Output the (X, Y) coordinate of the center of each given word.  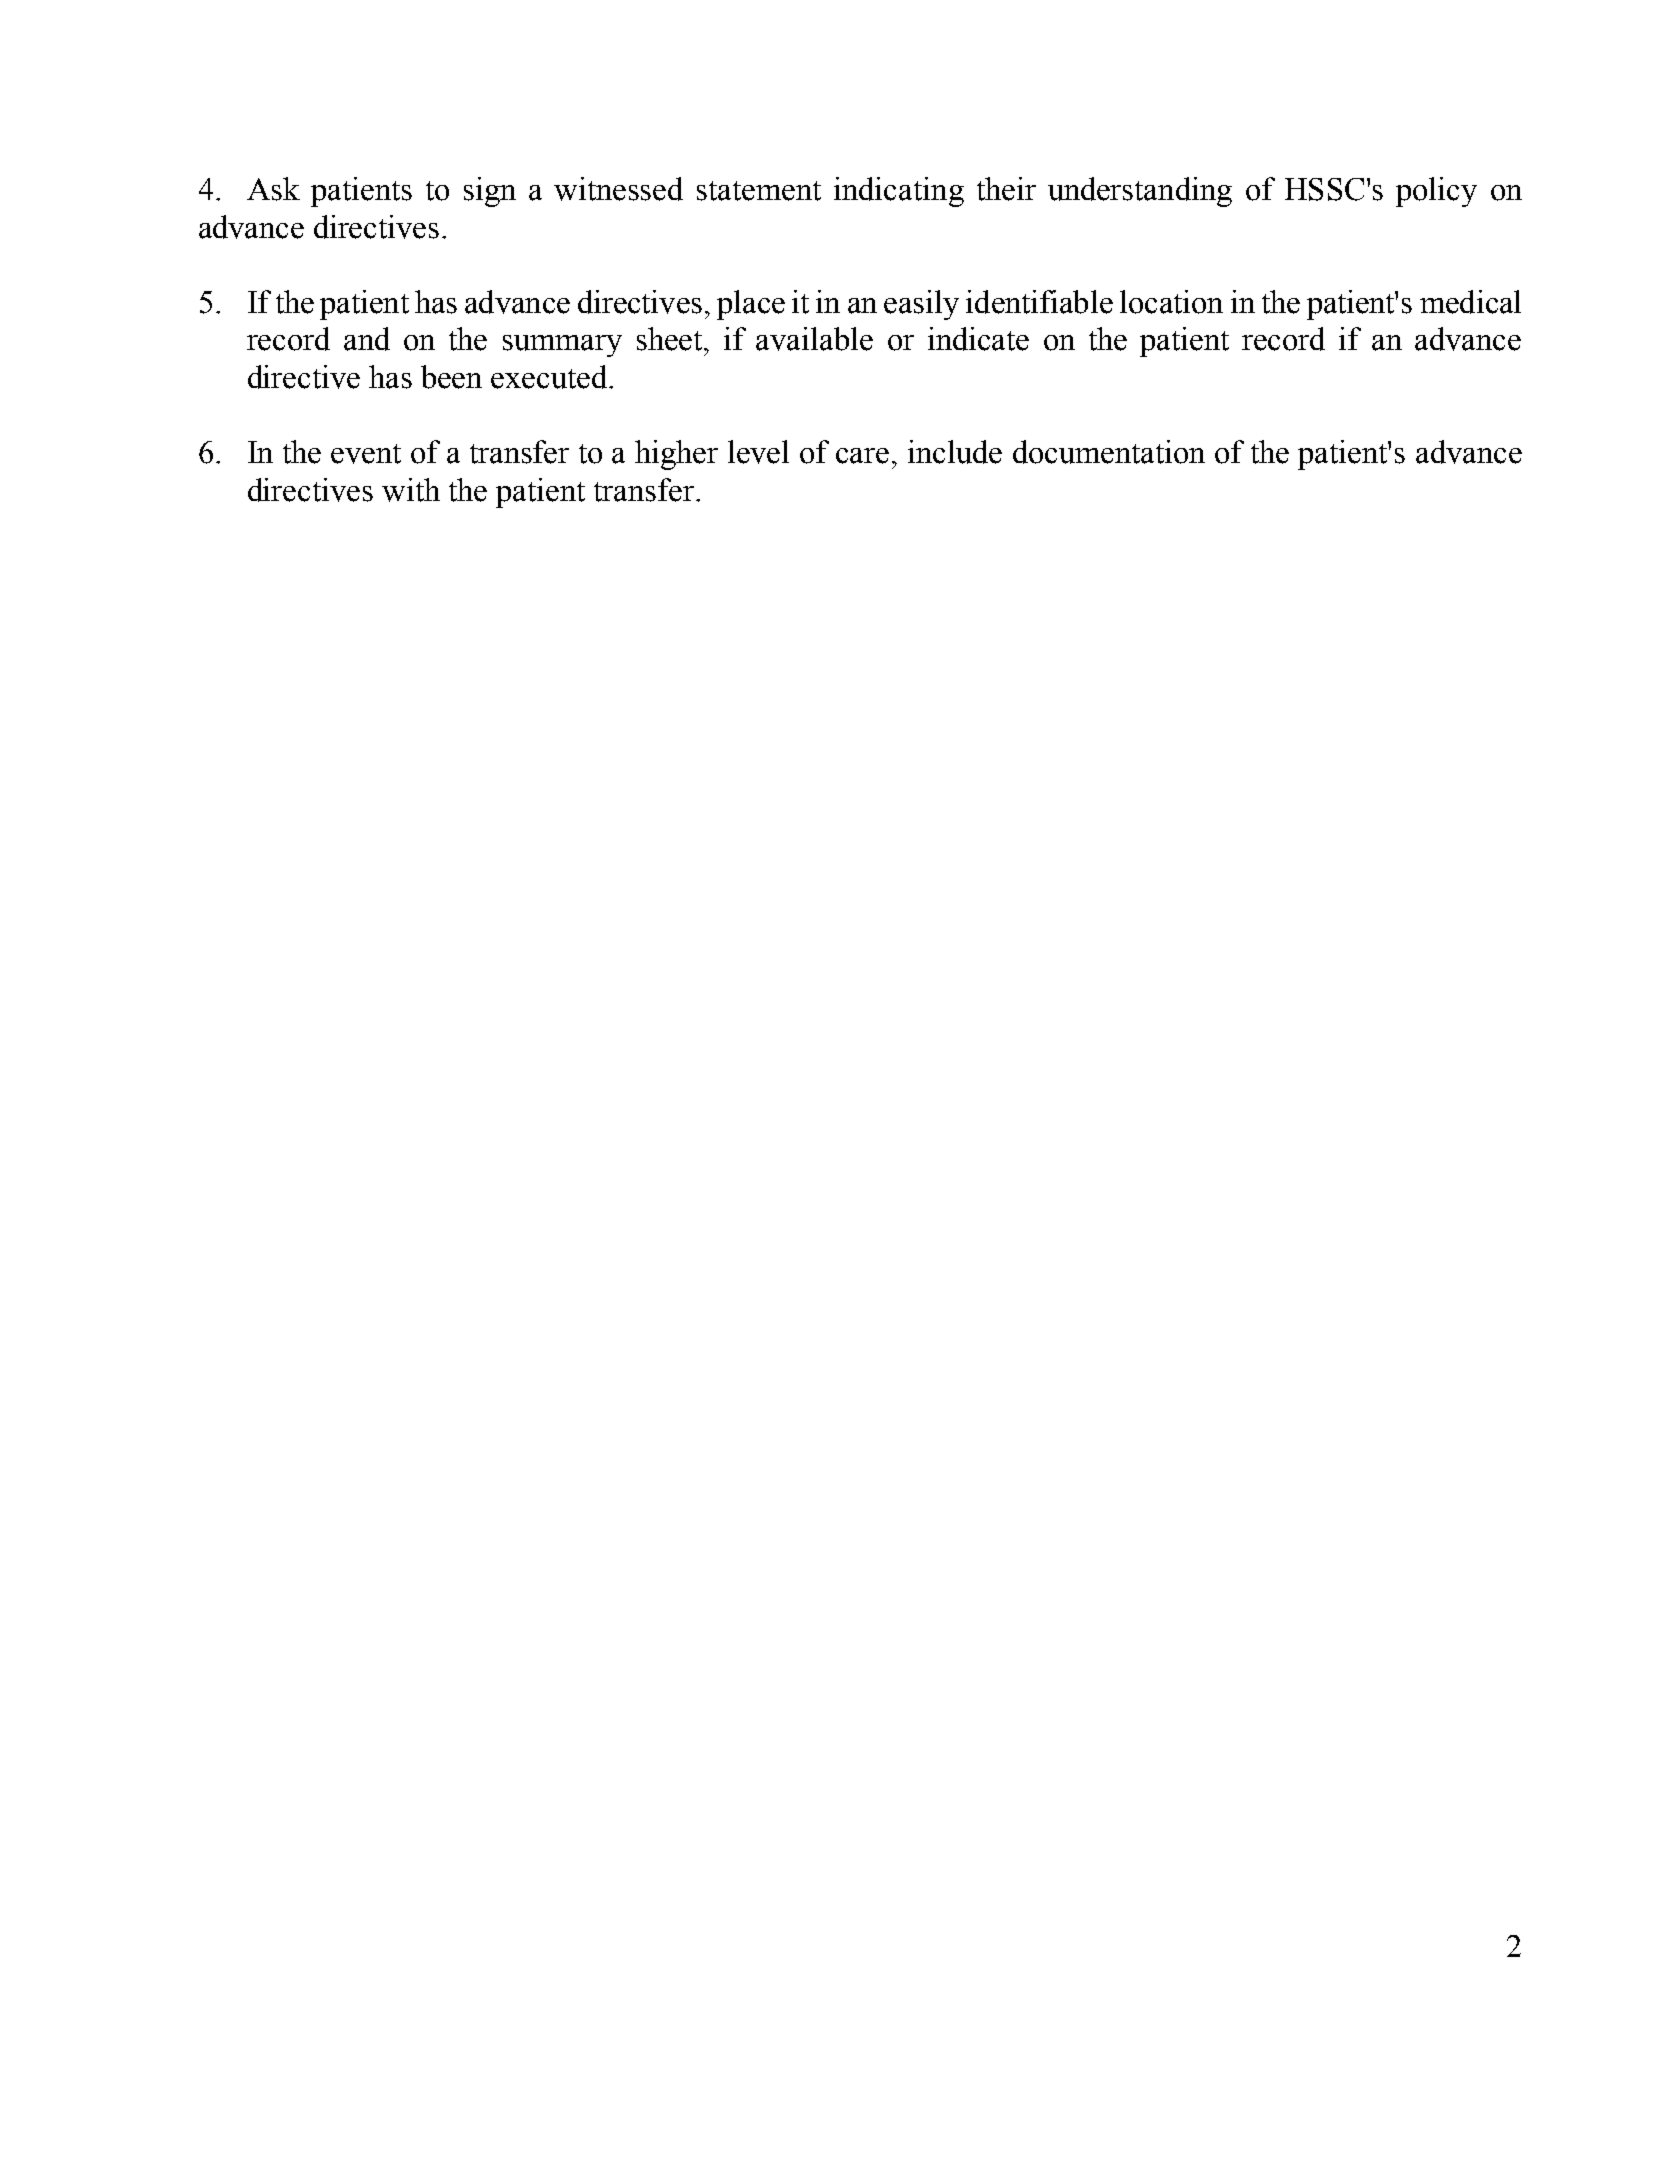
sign (490, 192)
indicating (899, 192)
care (862, 456)
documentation (1109, 452)
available (814, 339)
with (411, 490)
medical (1470, 302)
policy (1436, 192)
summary (562, 346)
